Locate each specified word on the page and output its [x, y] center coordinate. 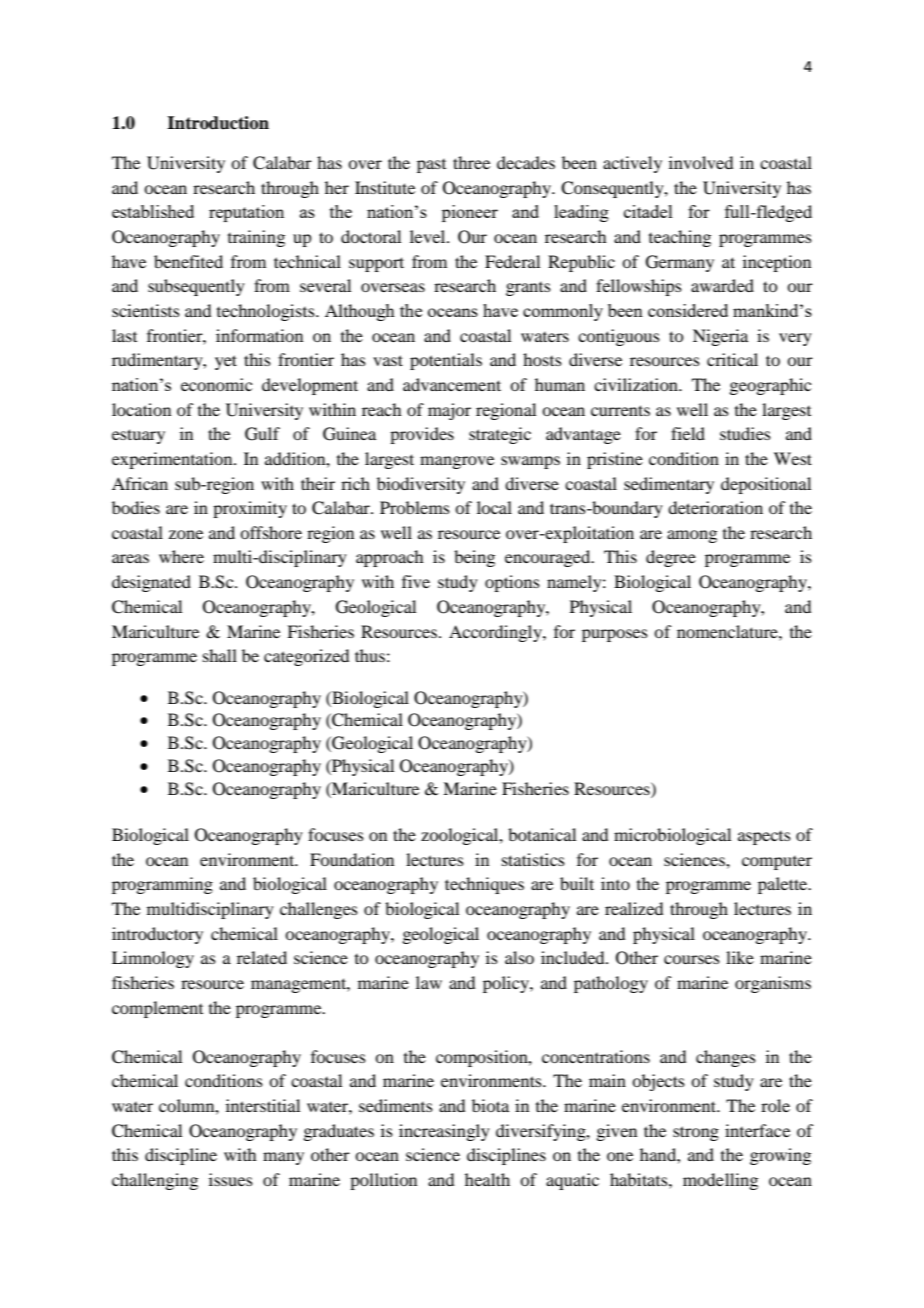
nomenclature [728, 631]
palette [784, 885]
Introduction [218, 123]
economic [216, 384]
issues [231, 1179]
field [688, 433]
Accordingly [496, 633]
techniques [484, 885]
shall [220, 655]
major [449, 411]
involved [701, 162]
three [471, 162]
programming [162, 885]
